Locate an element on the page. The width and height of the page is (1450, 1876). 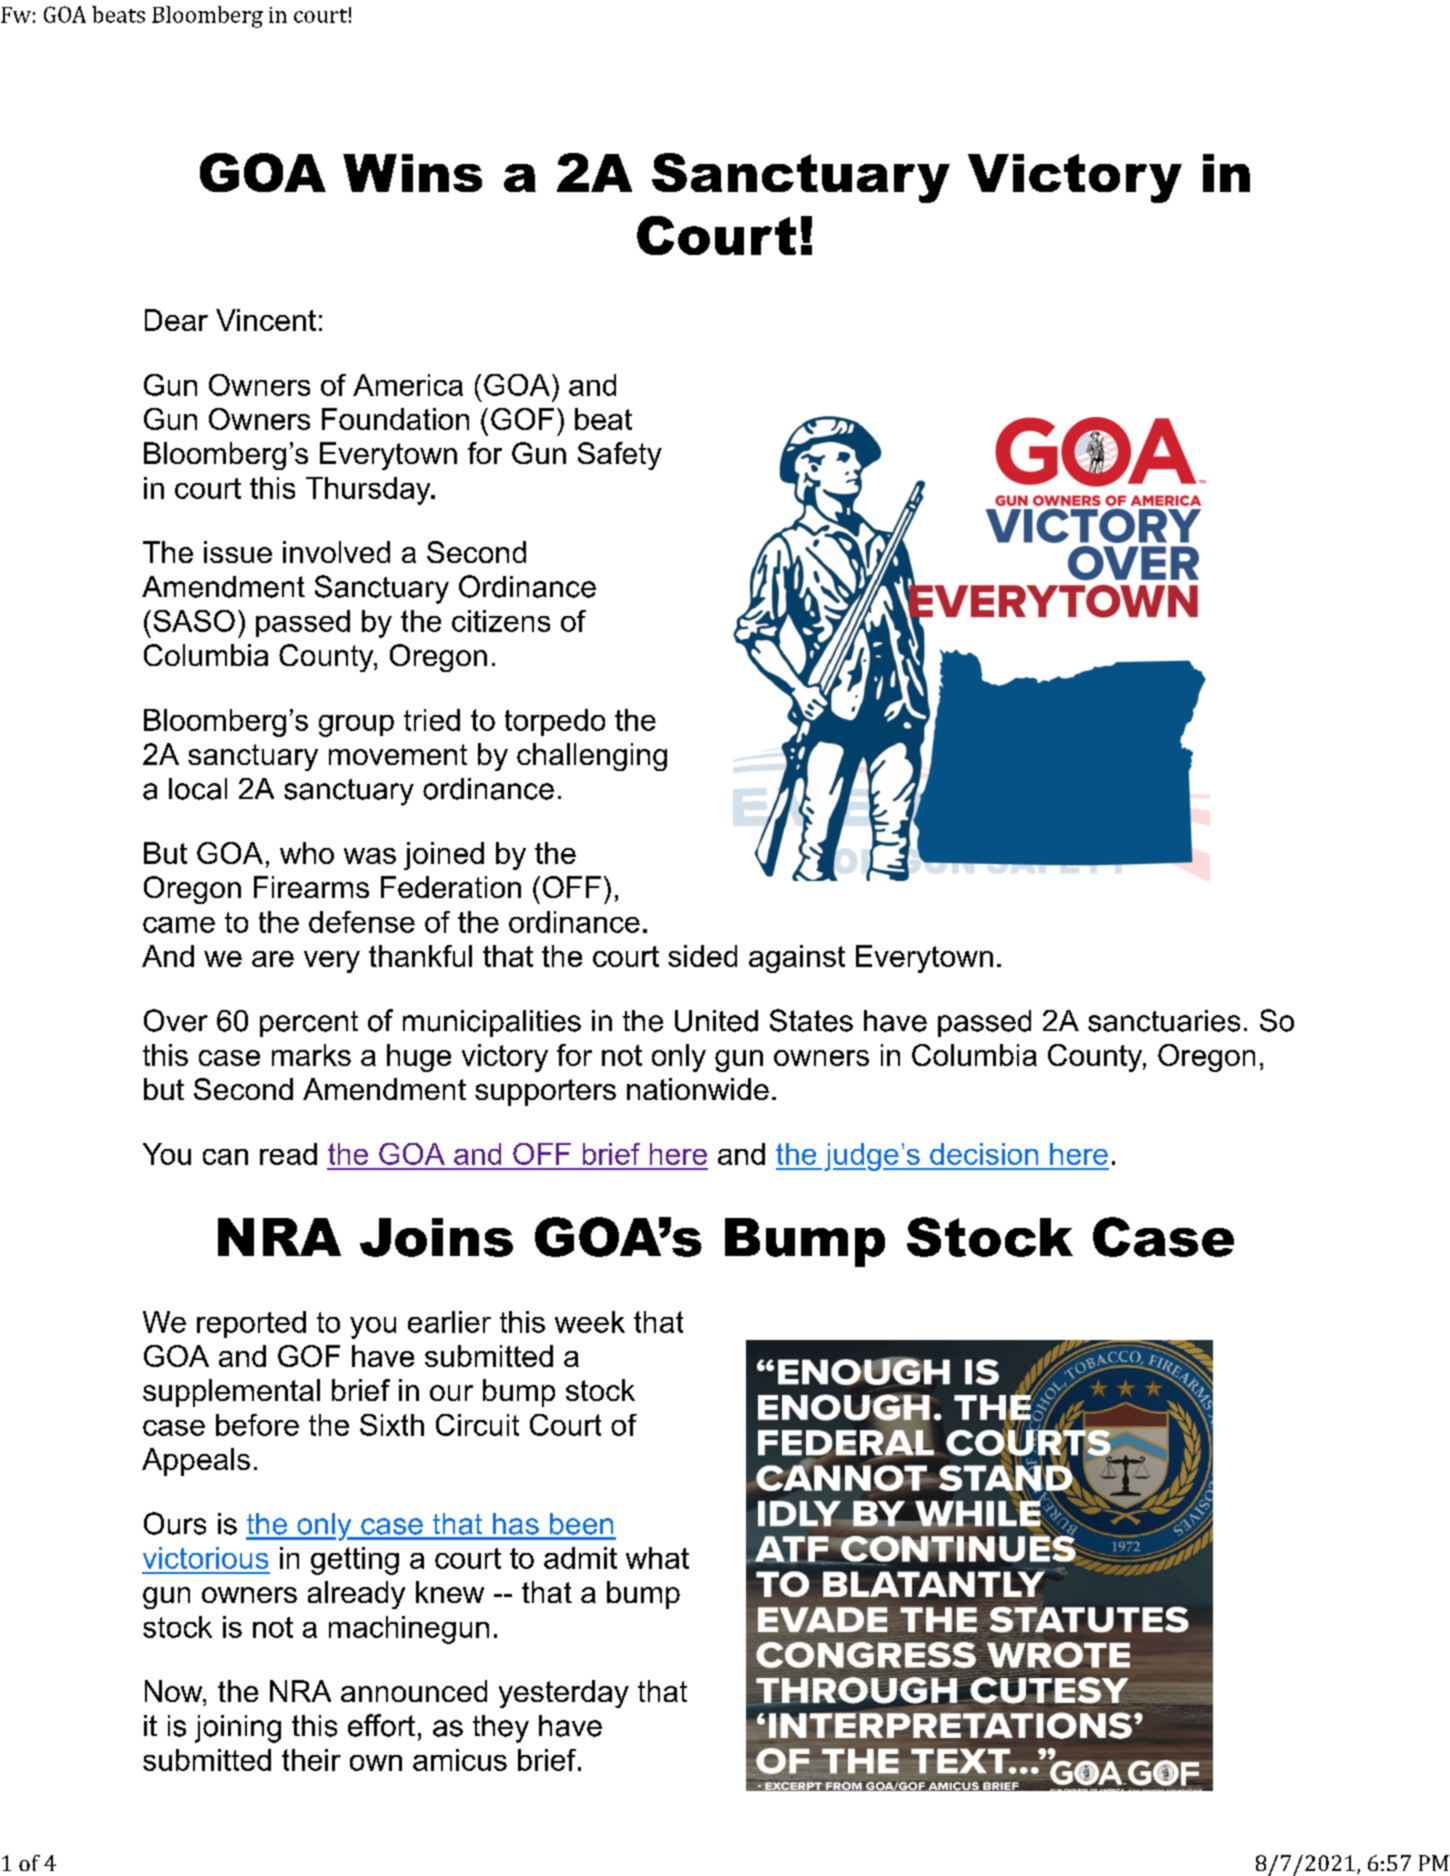
reported is located at coordinates (251, 1324).
